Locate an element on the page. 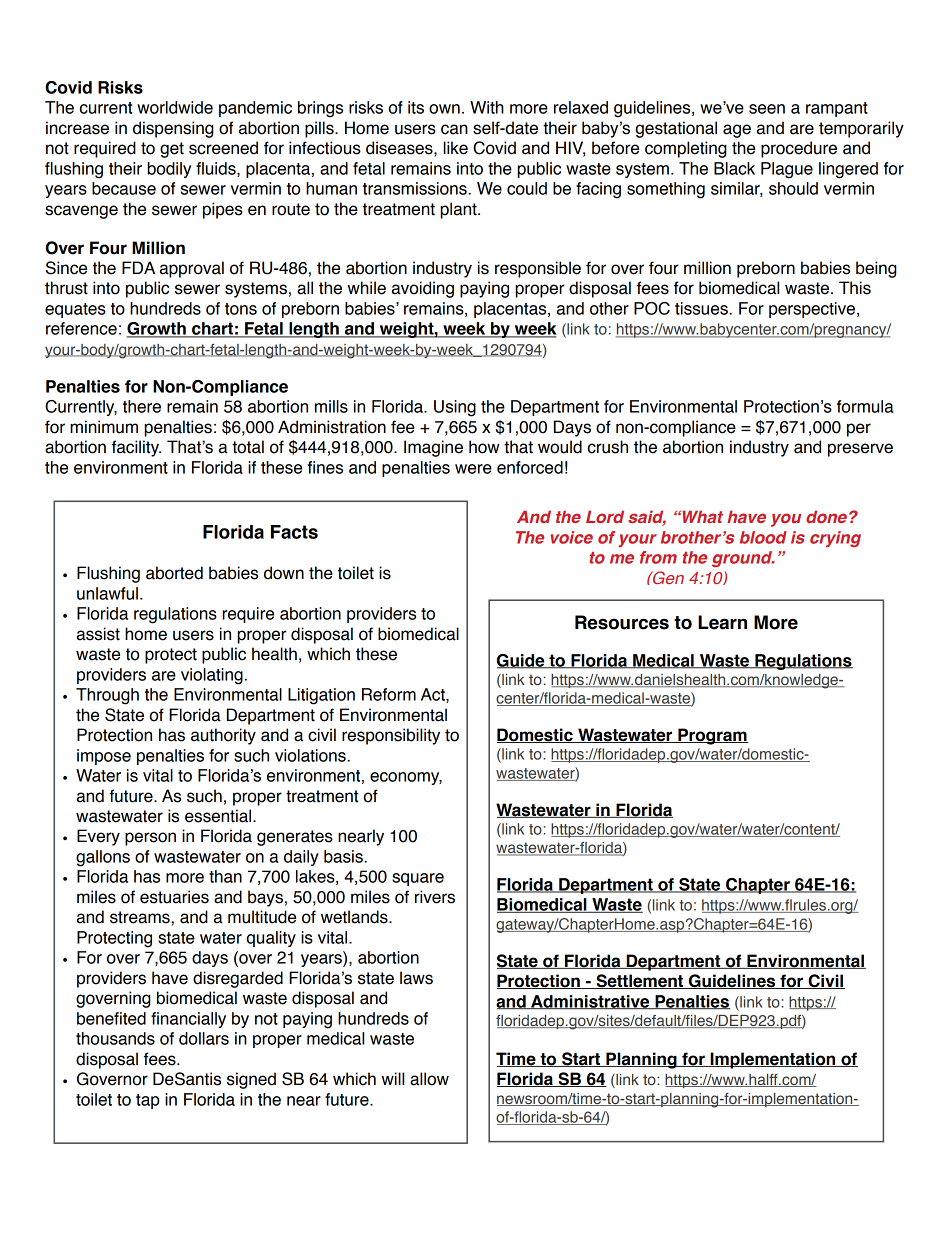 The width and height of the document is (952, 1233). formula is located at coordinates (865, 406).
